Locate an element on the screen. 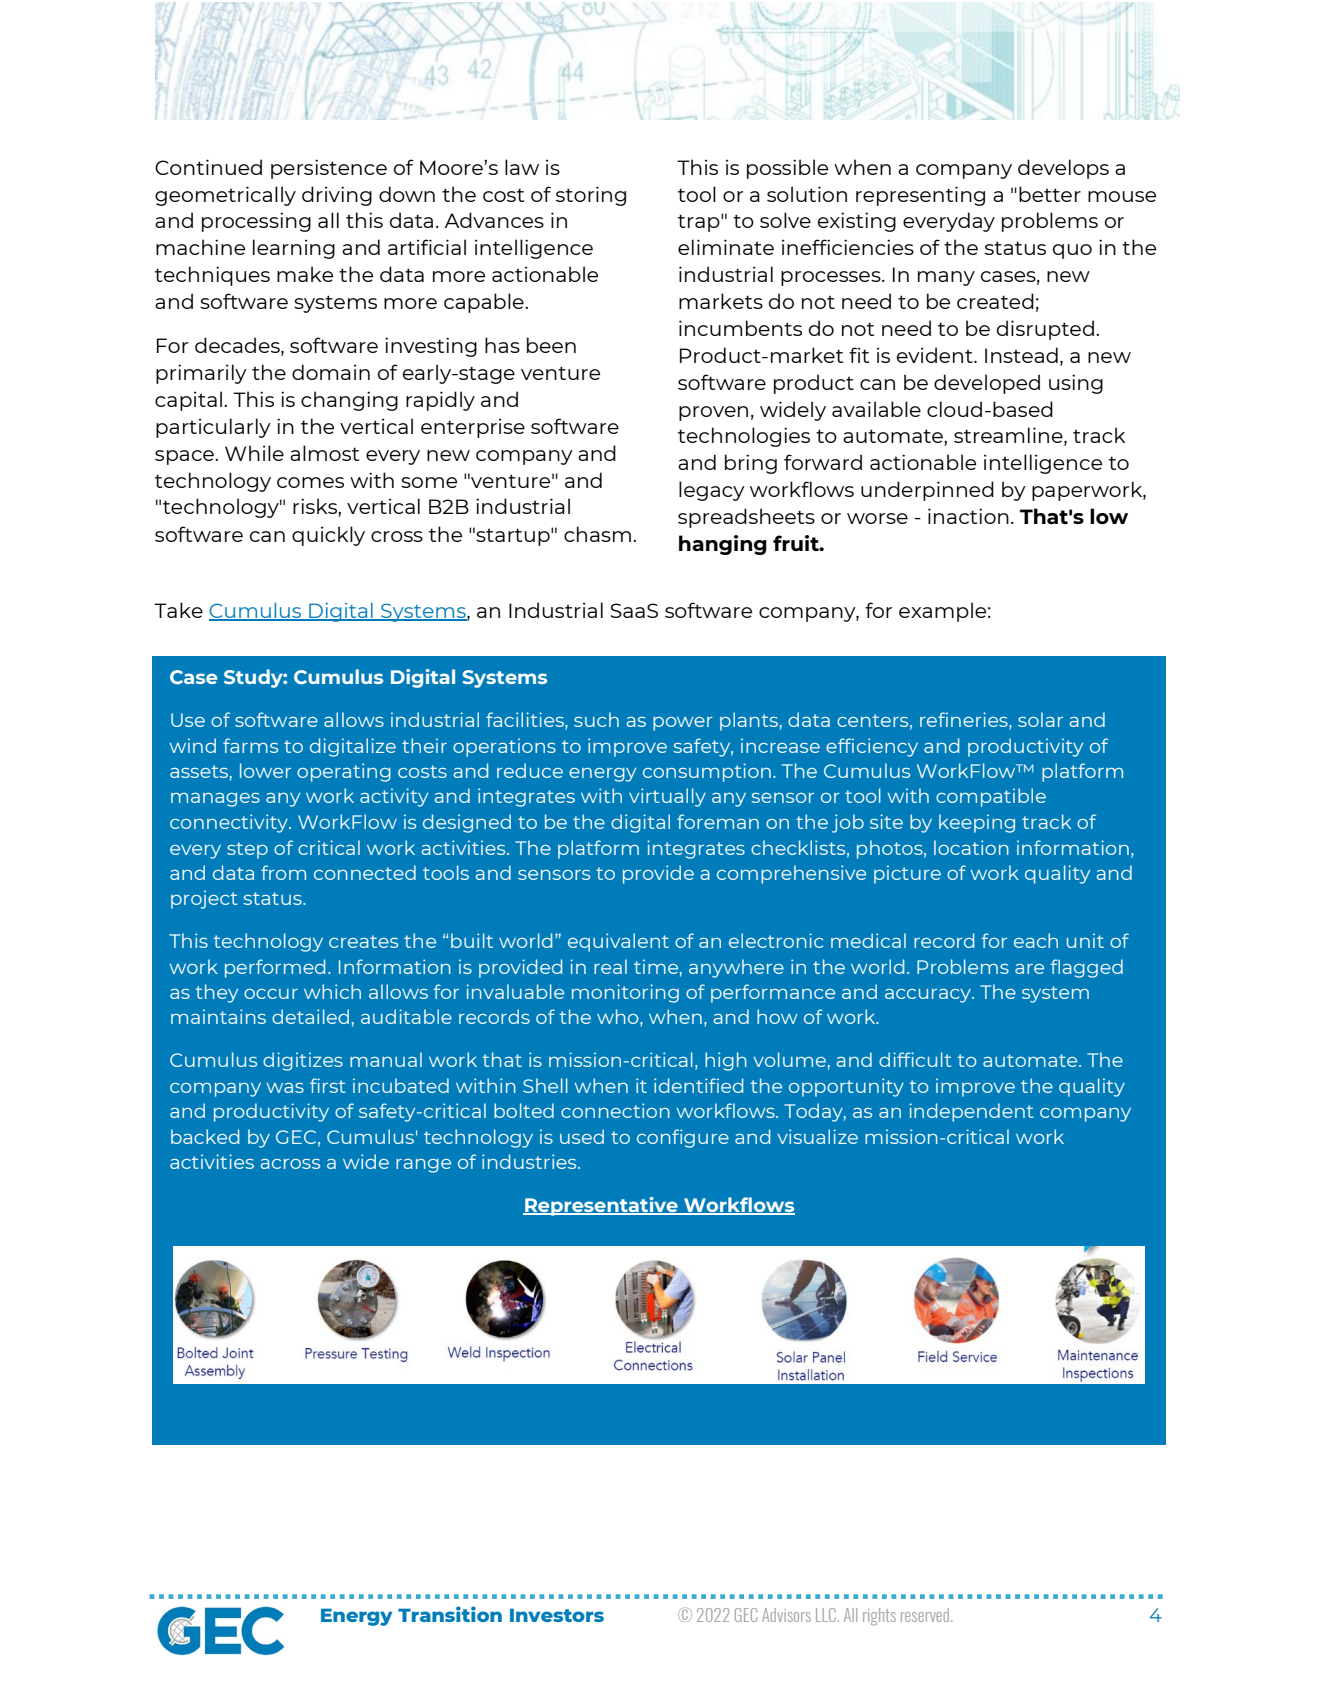  power is located at coordinates (683, 724).
